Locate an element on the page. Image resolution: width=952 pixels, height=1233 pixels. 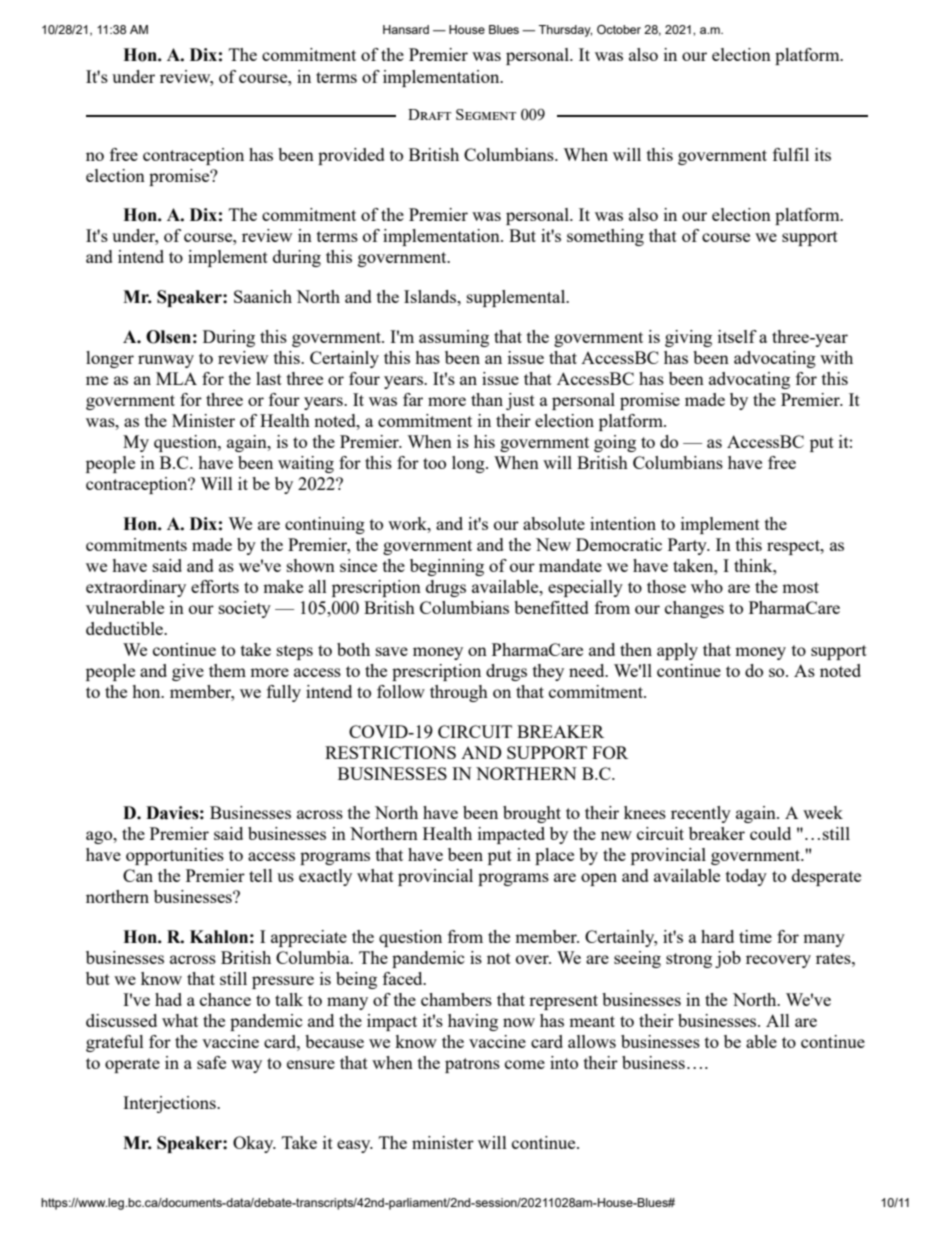
respect is located at coordinates (794, 547).
